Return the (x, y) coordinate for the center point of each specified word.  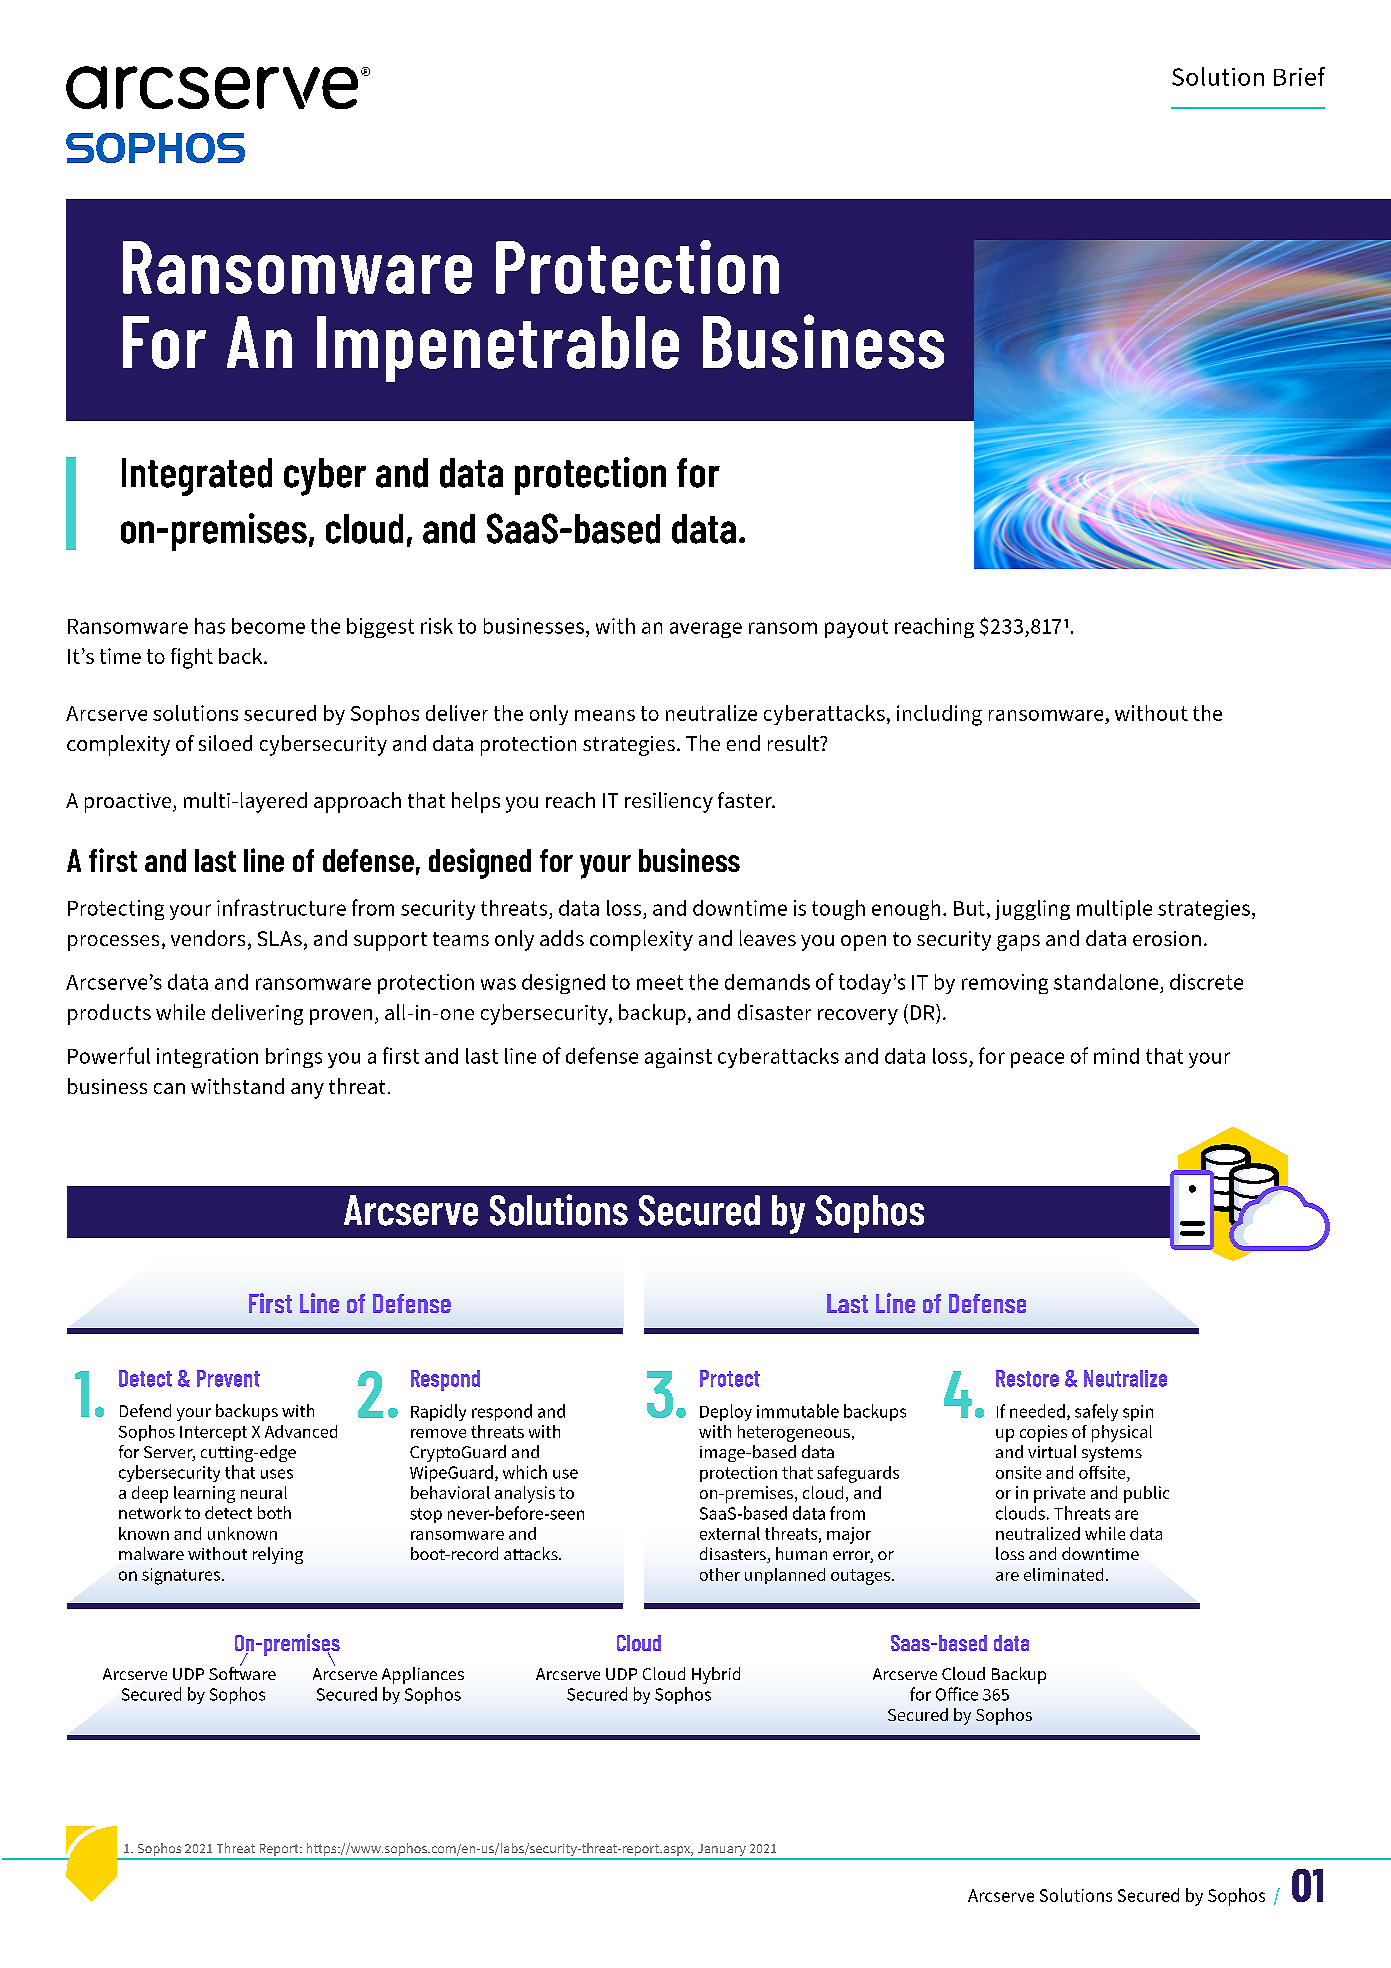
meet (660, 982)
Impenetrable (498, 349)
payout (856, 628)
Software (242, 1672)
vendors (208, 938)
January (721, 1851)
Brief (1299, 76)
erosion (1167, 938)
